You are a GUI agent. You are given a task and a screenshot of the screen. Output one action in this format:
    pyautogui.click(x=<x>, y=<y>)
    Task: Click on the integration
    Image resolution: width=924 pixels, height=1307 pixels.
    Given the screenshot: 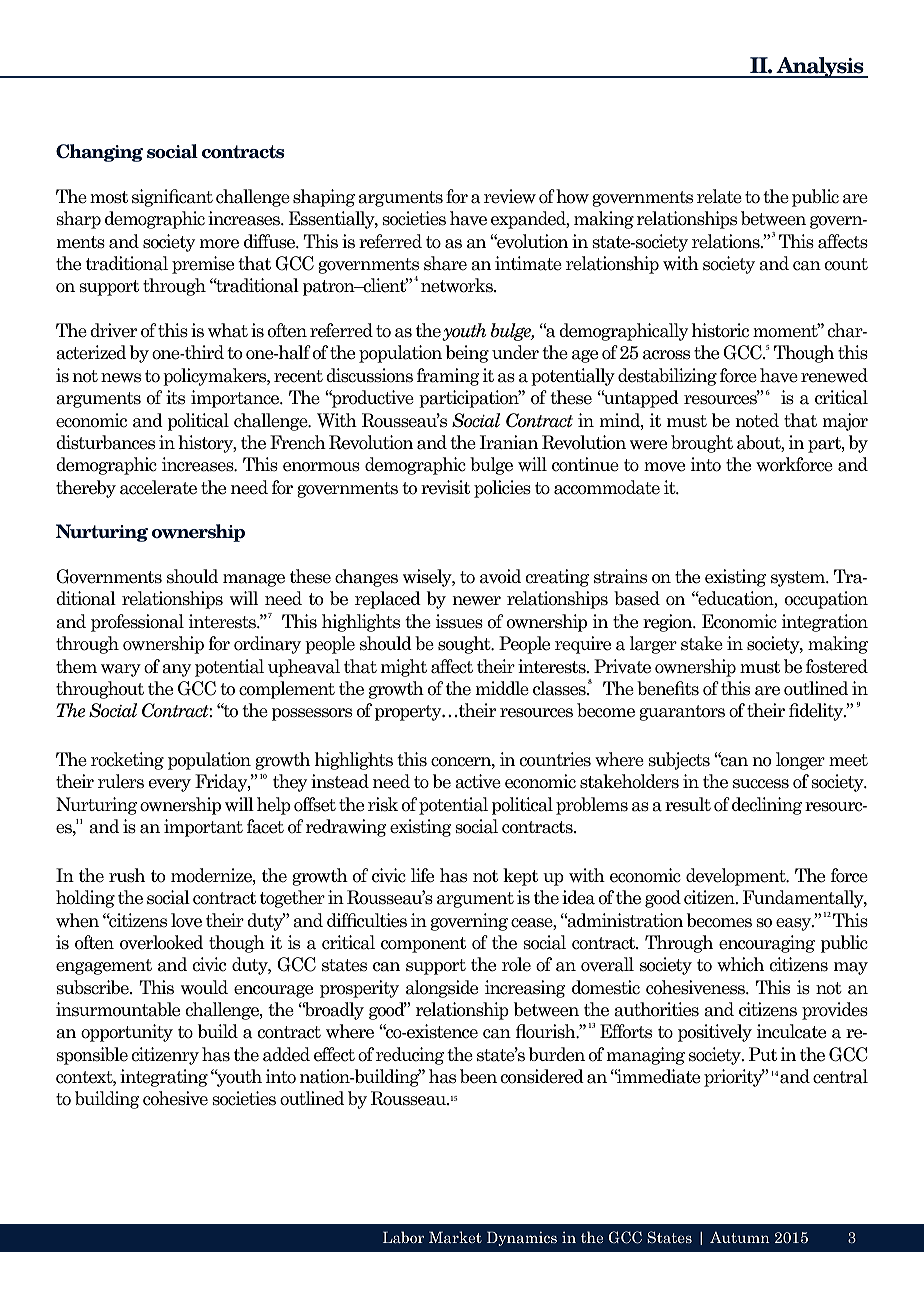 What is the action you would take?
    pyautogui.click(x=825, y=623)
